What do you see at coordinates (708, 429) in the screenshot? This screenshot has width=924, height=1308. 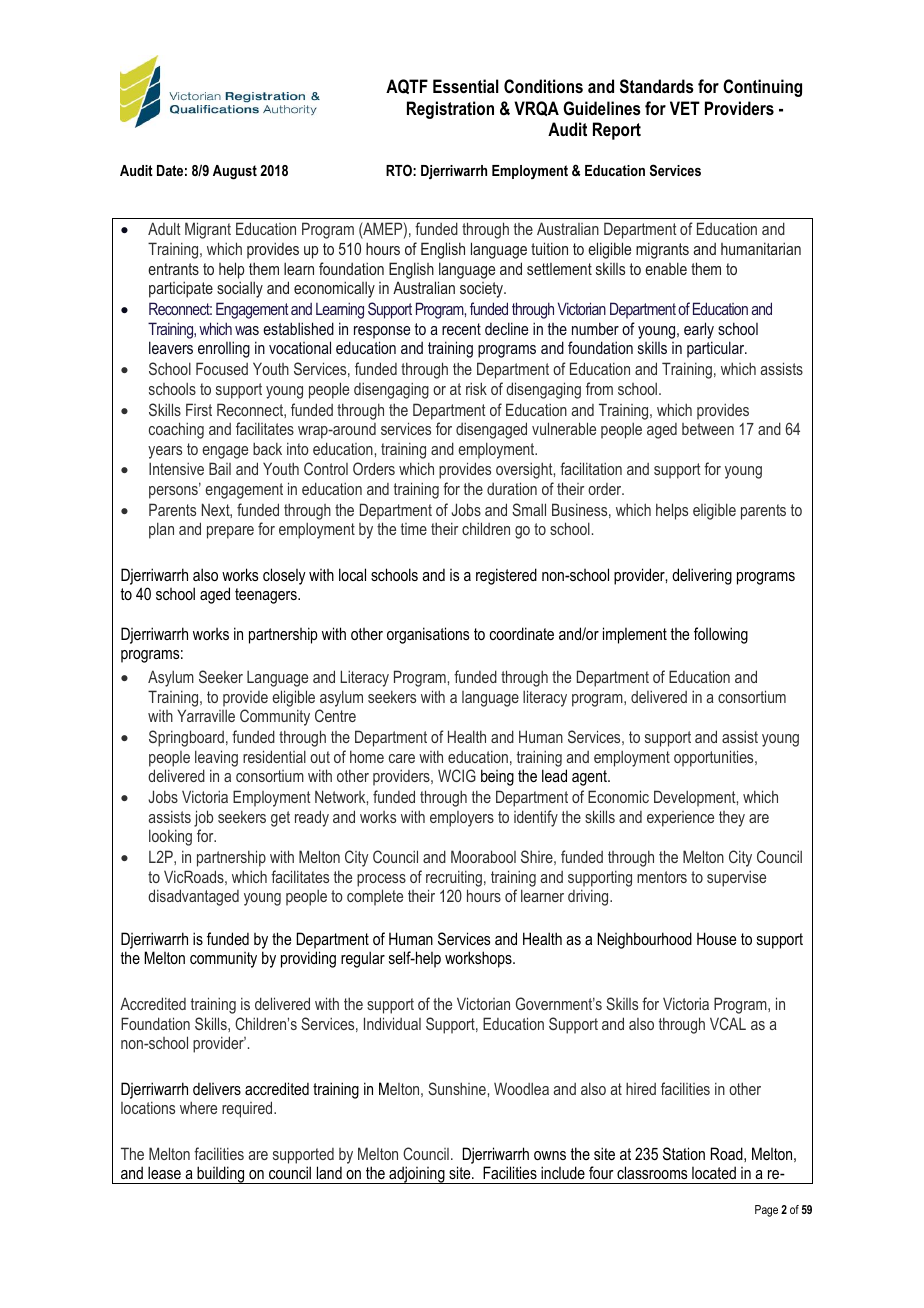 I see `between` at bounding box center [708, 429].
